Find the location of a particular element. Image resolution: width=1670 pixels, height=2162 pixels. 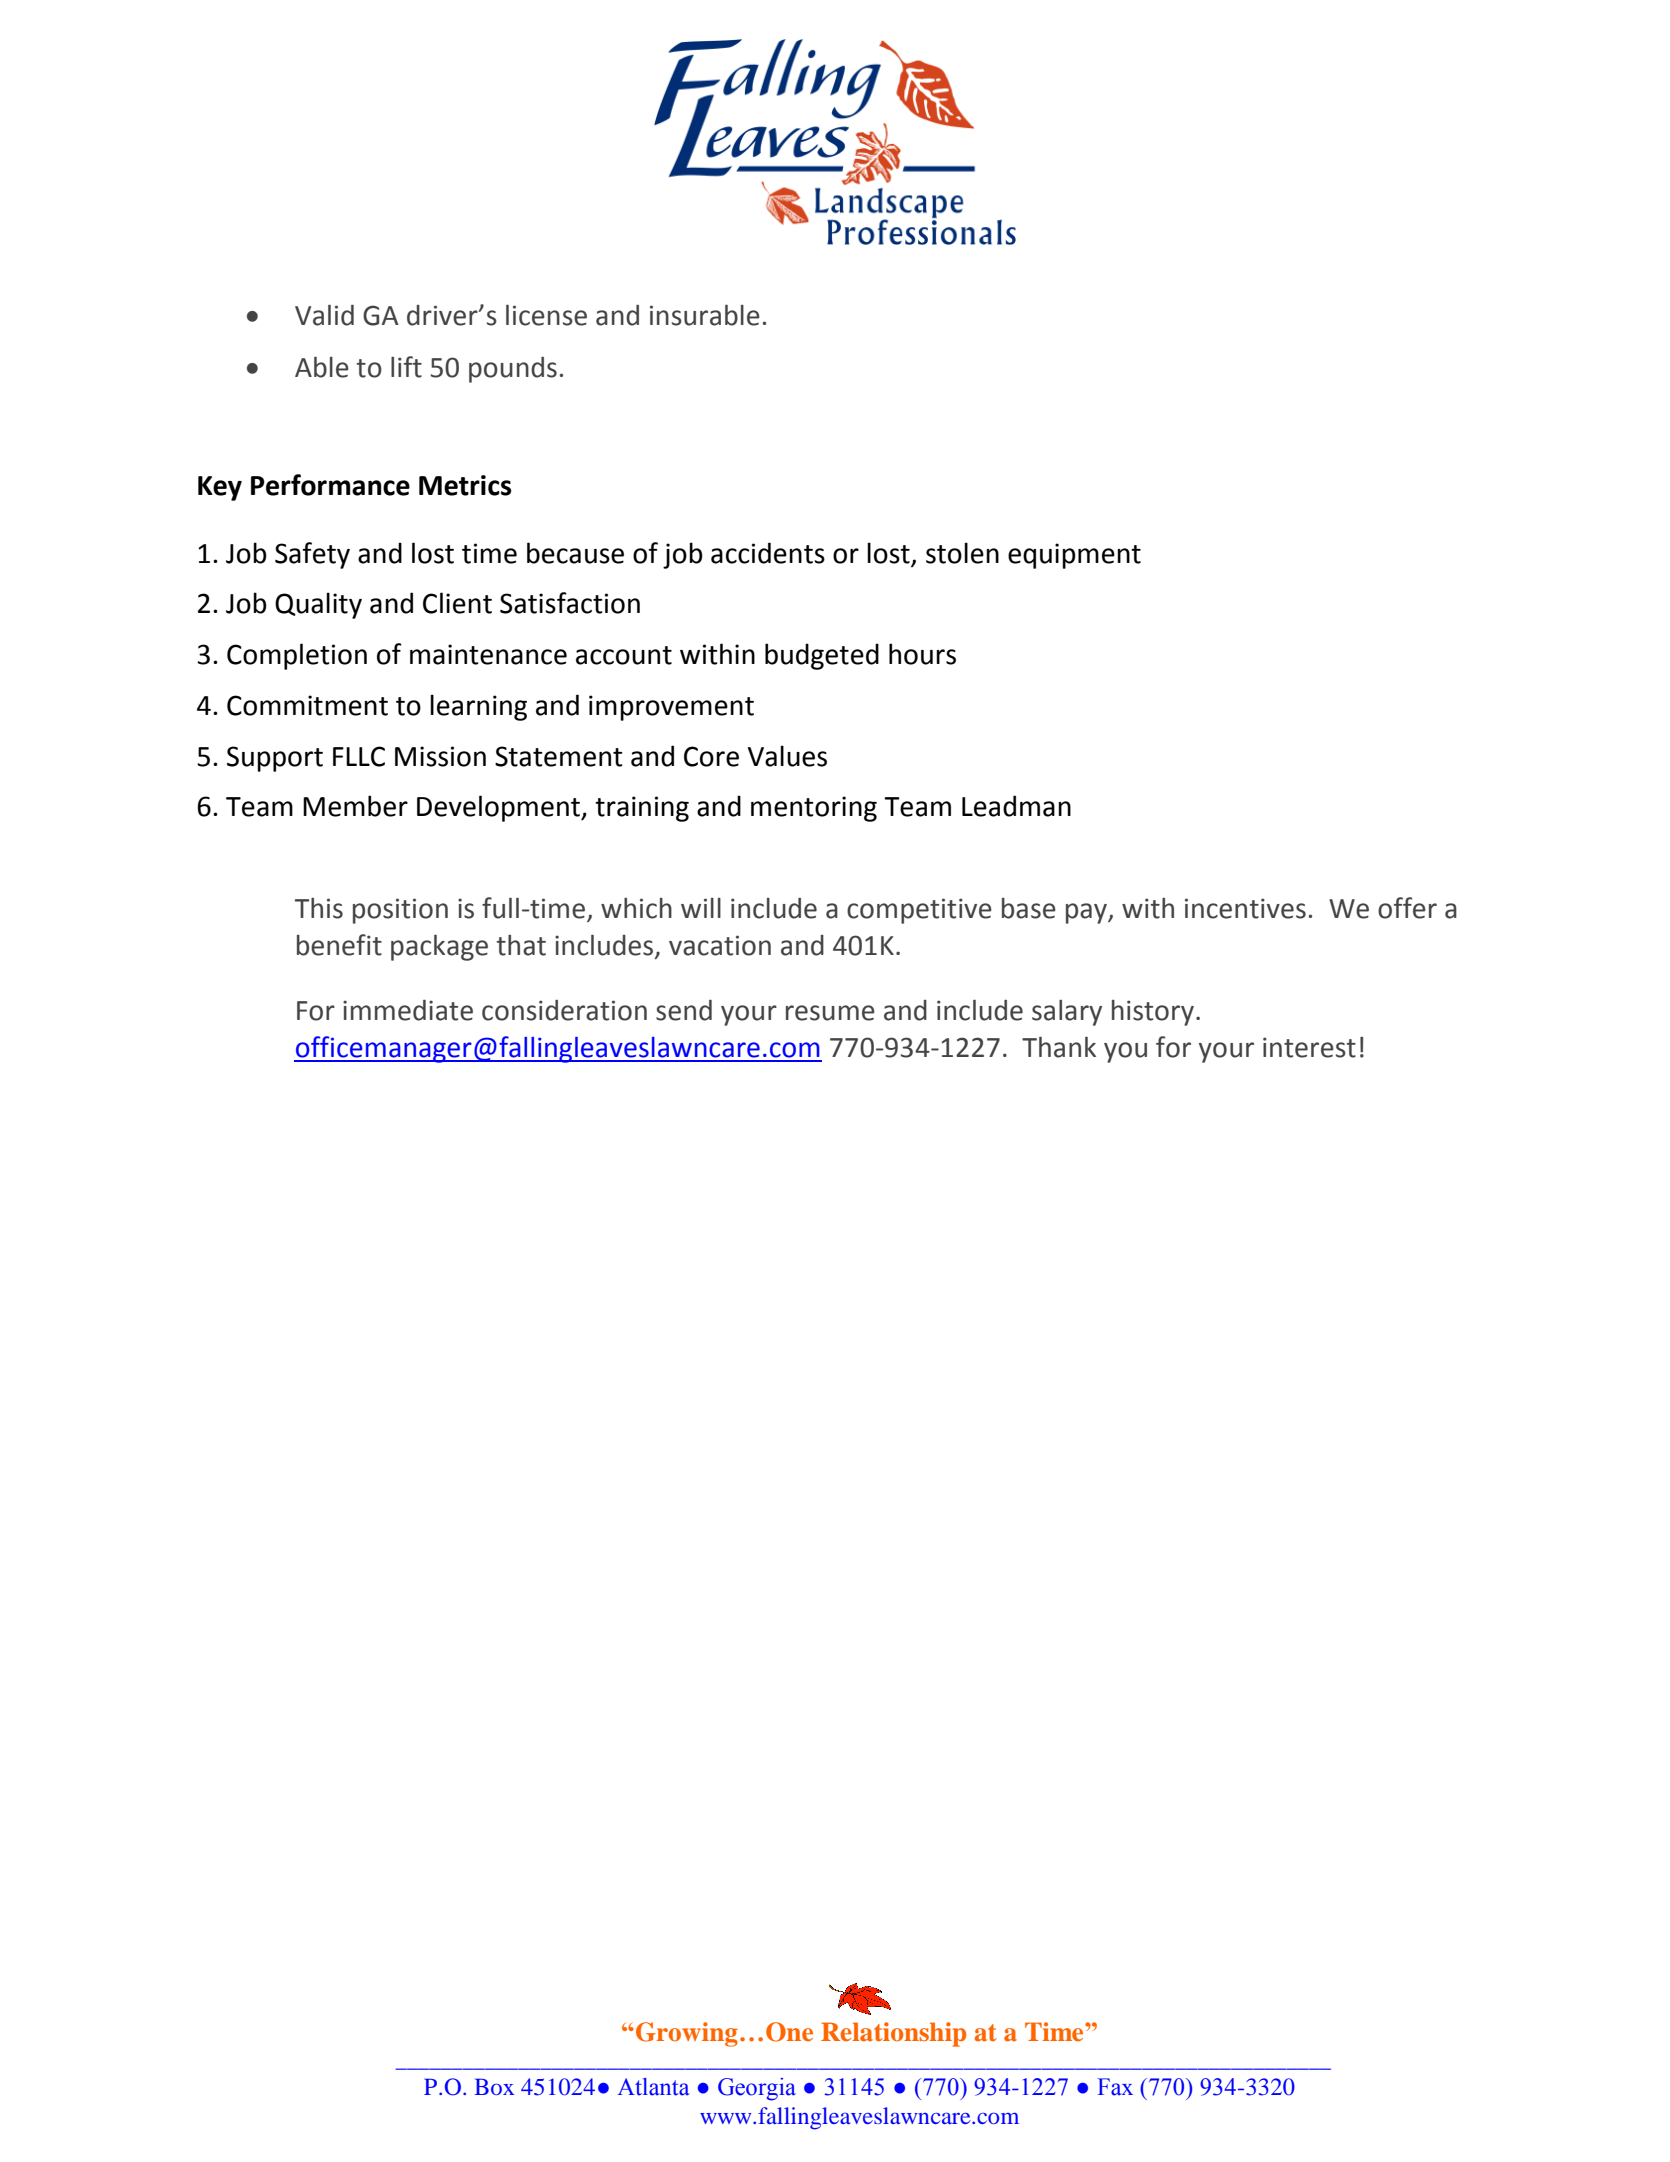

equipment is located at coordinates (1074, 556).
